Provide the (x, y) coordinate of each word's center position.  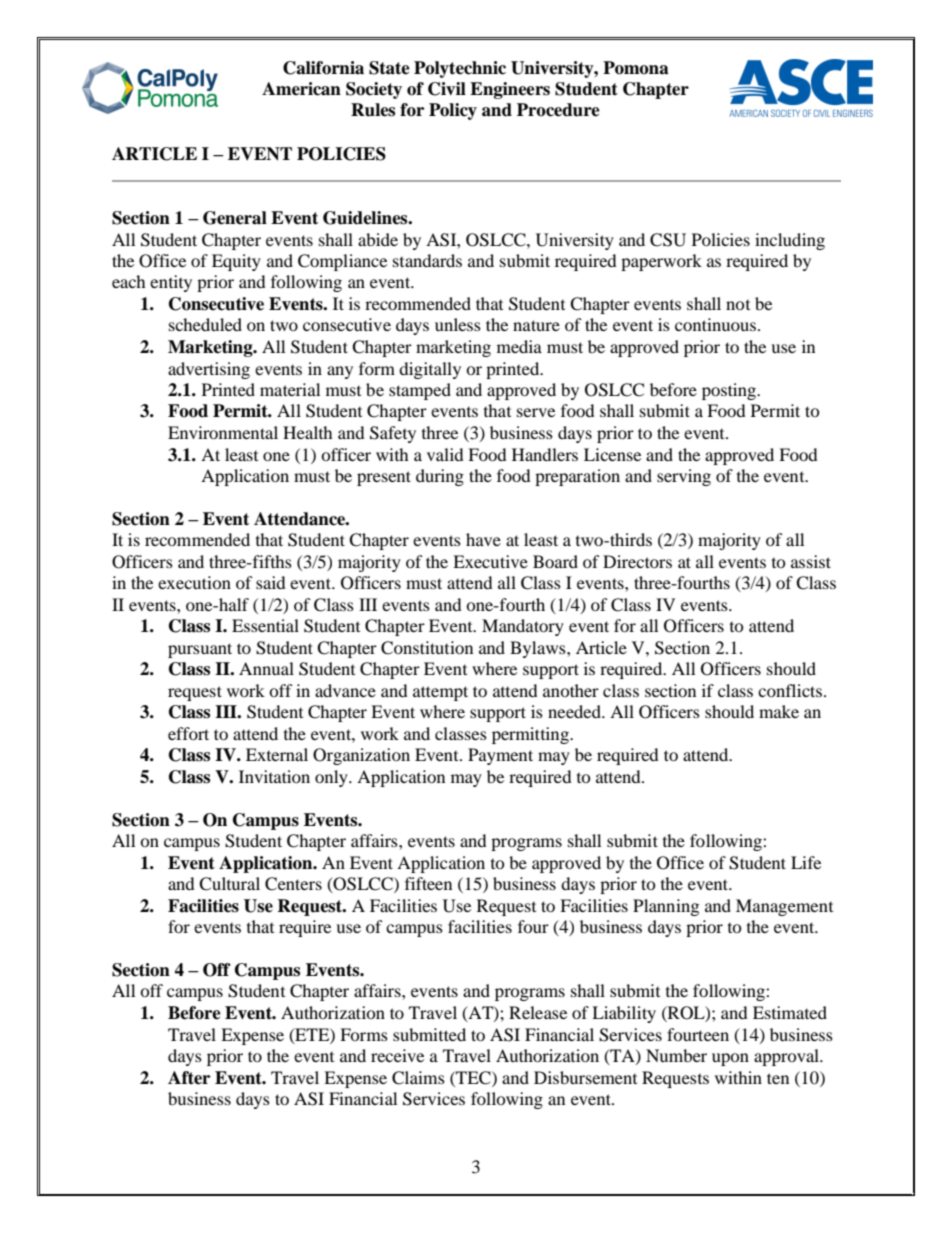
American (301, 89)
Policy (453, 111)
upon (730, 1059)
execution (194, 582)
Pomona (636, 68)
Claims (418, 1078)
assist (811, 561)
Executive (490, 561)
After (189, 1078)
